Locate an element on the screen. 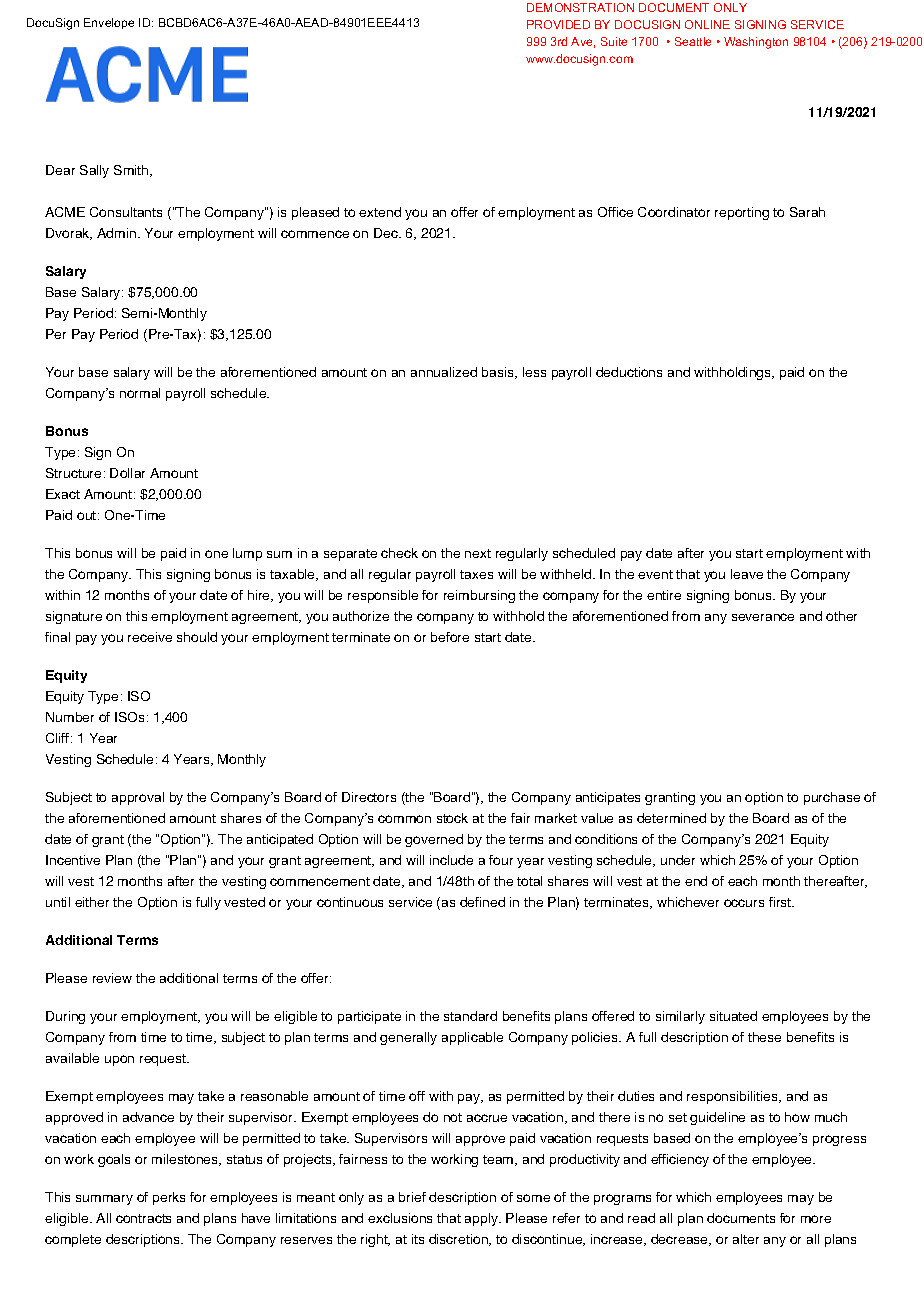 The width and height of the screenshot is (924, 1308). contracts is located at coordinates (143, 1218).
